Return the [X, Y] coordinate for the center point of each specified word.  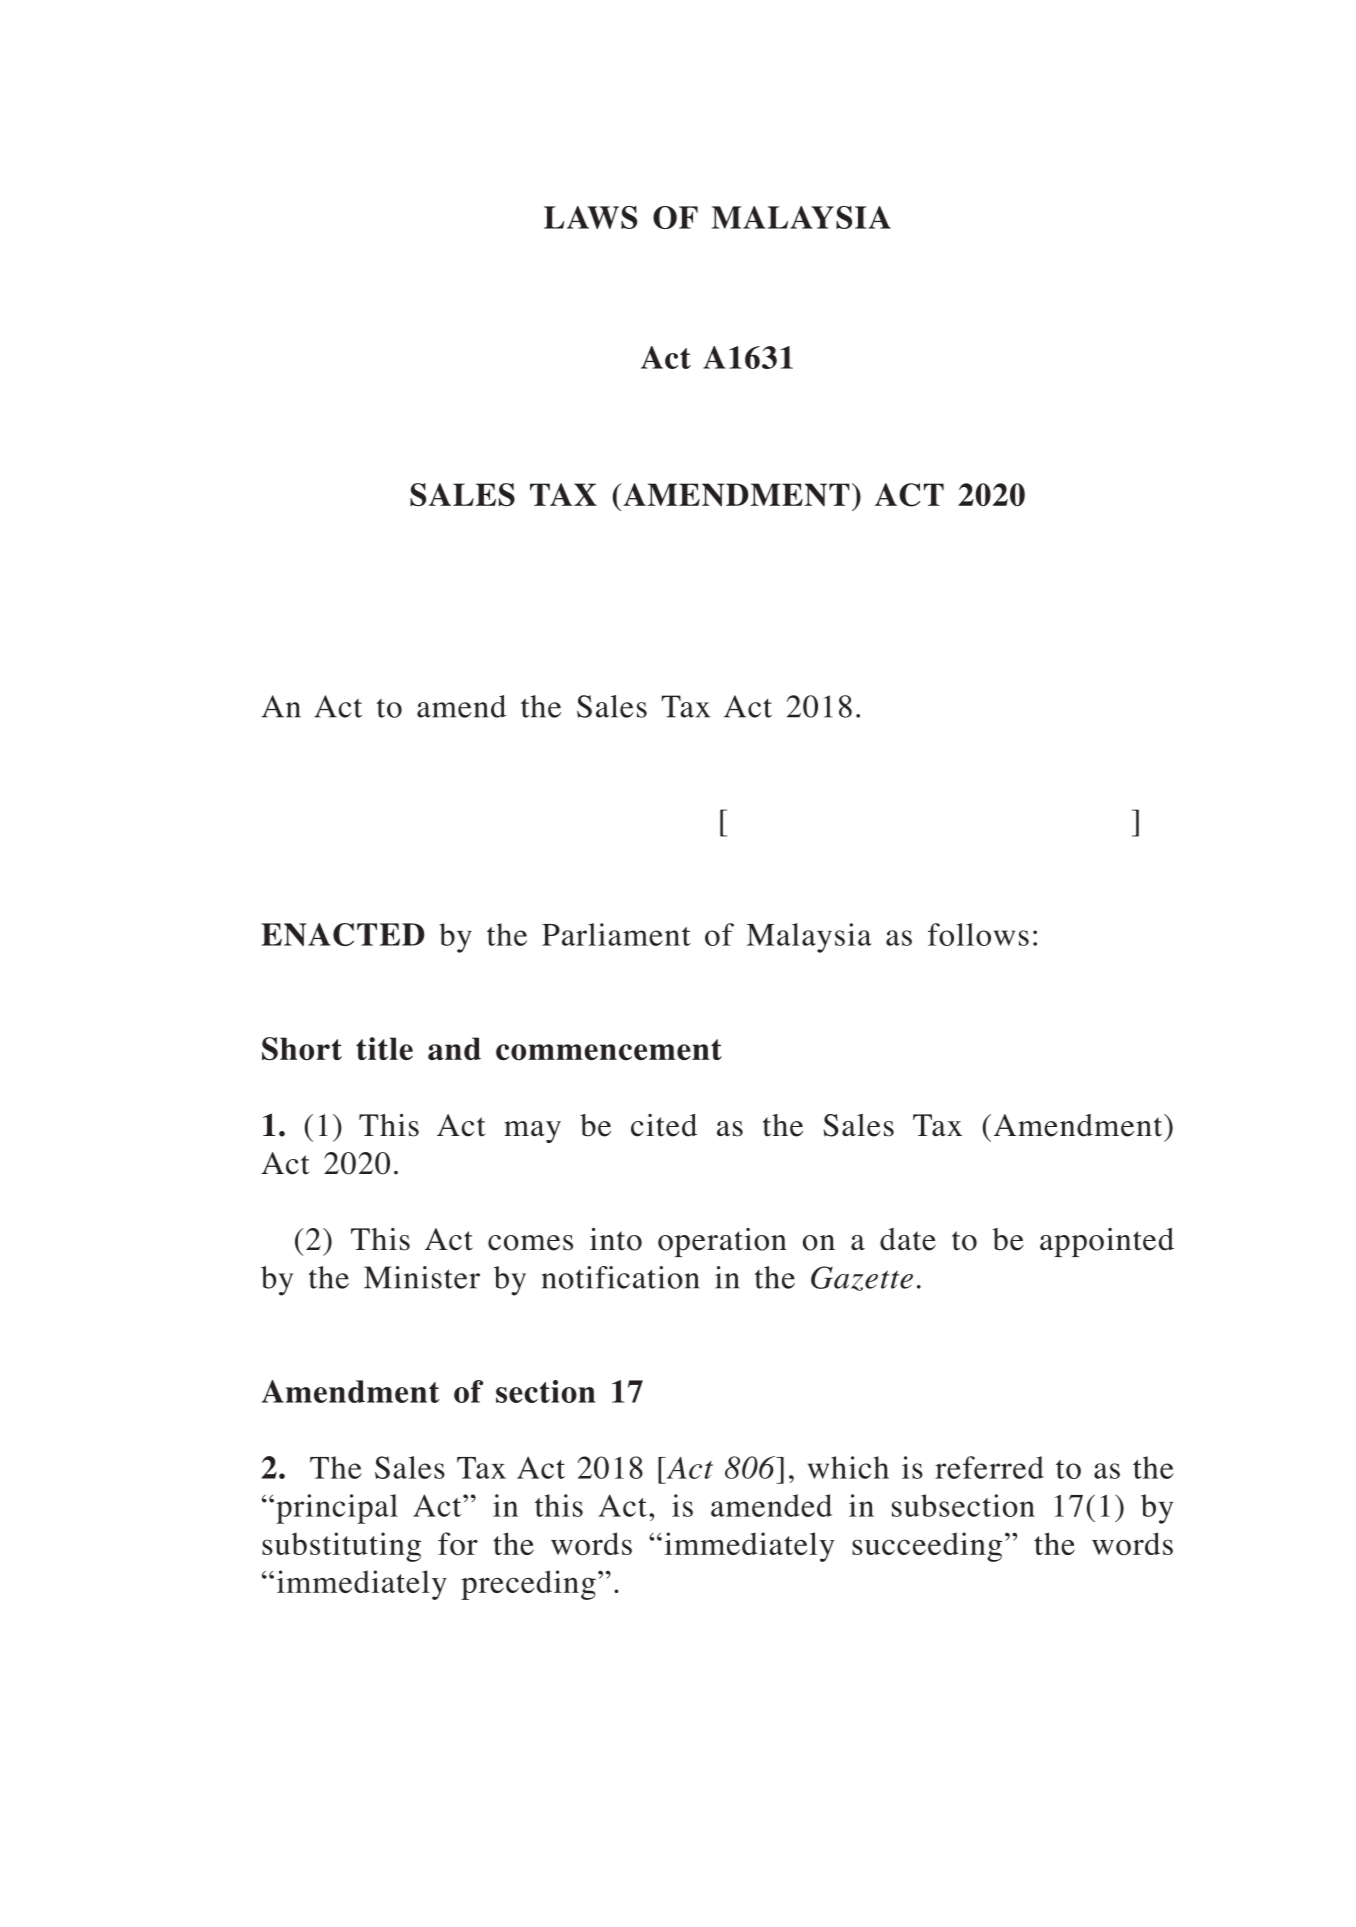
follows [978, 934]
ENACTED [343, 934]
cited [664, 1125]
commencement [609, 1050]
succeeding [927, 1547]
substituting [341, 1547]
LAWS [590, 217]
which [848, 1467]
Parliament [616, 934]
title [384, 1048]
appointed [1107, 1242]
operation [722, 1242]
